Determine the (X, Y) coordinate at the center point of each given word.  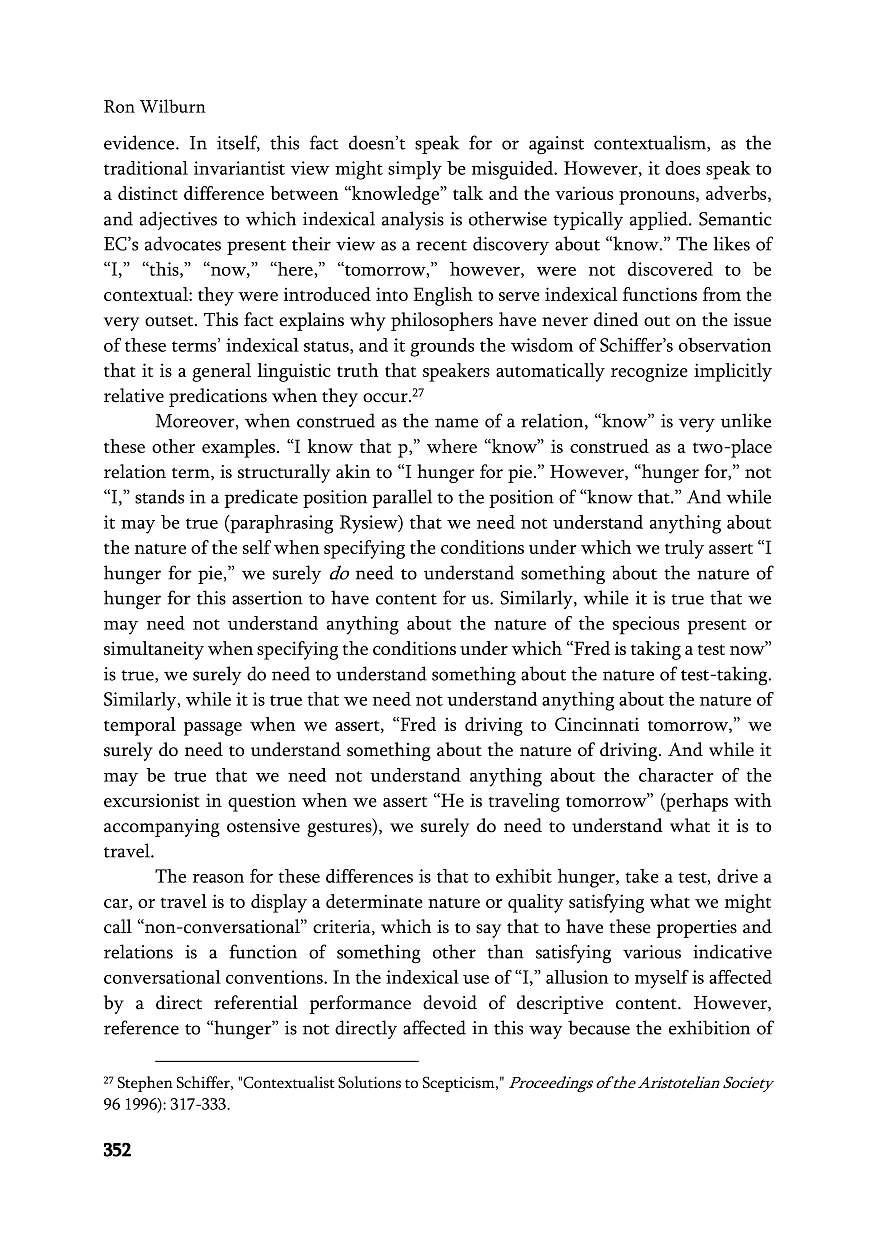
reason (218, 878)
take (642, 876)
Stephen (145, 1084)
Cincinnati (597, 724)
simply (415, 170)
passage (213, 729)
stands (159, 496)
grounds (442, 347)
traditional (146, 168)
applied (660, 220)
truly (684, 549)
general (221, 372)
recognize (649, 373)
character (676, 775)
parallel (402, 498)
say (488, 931)
